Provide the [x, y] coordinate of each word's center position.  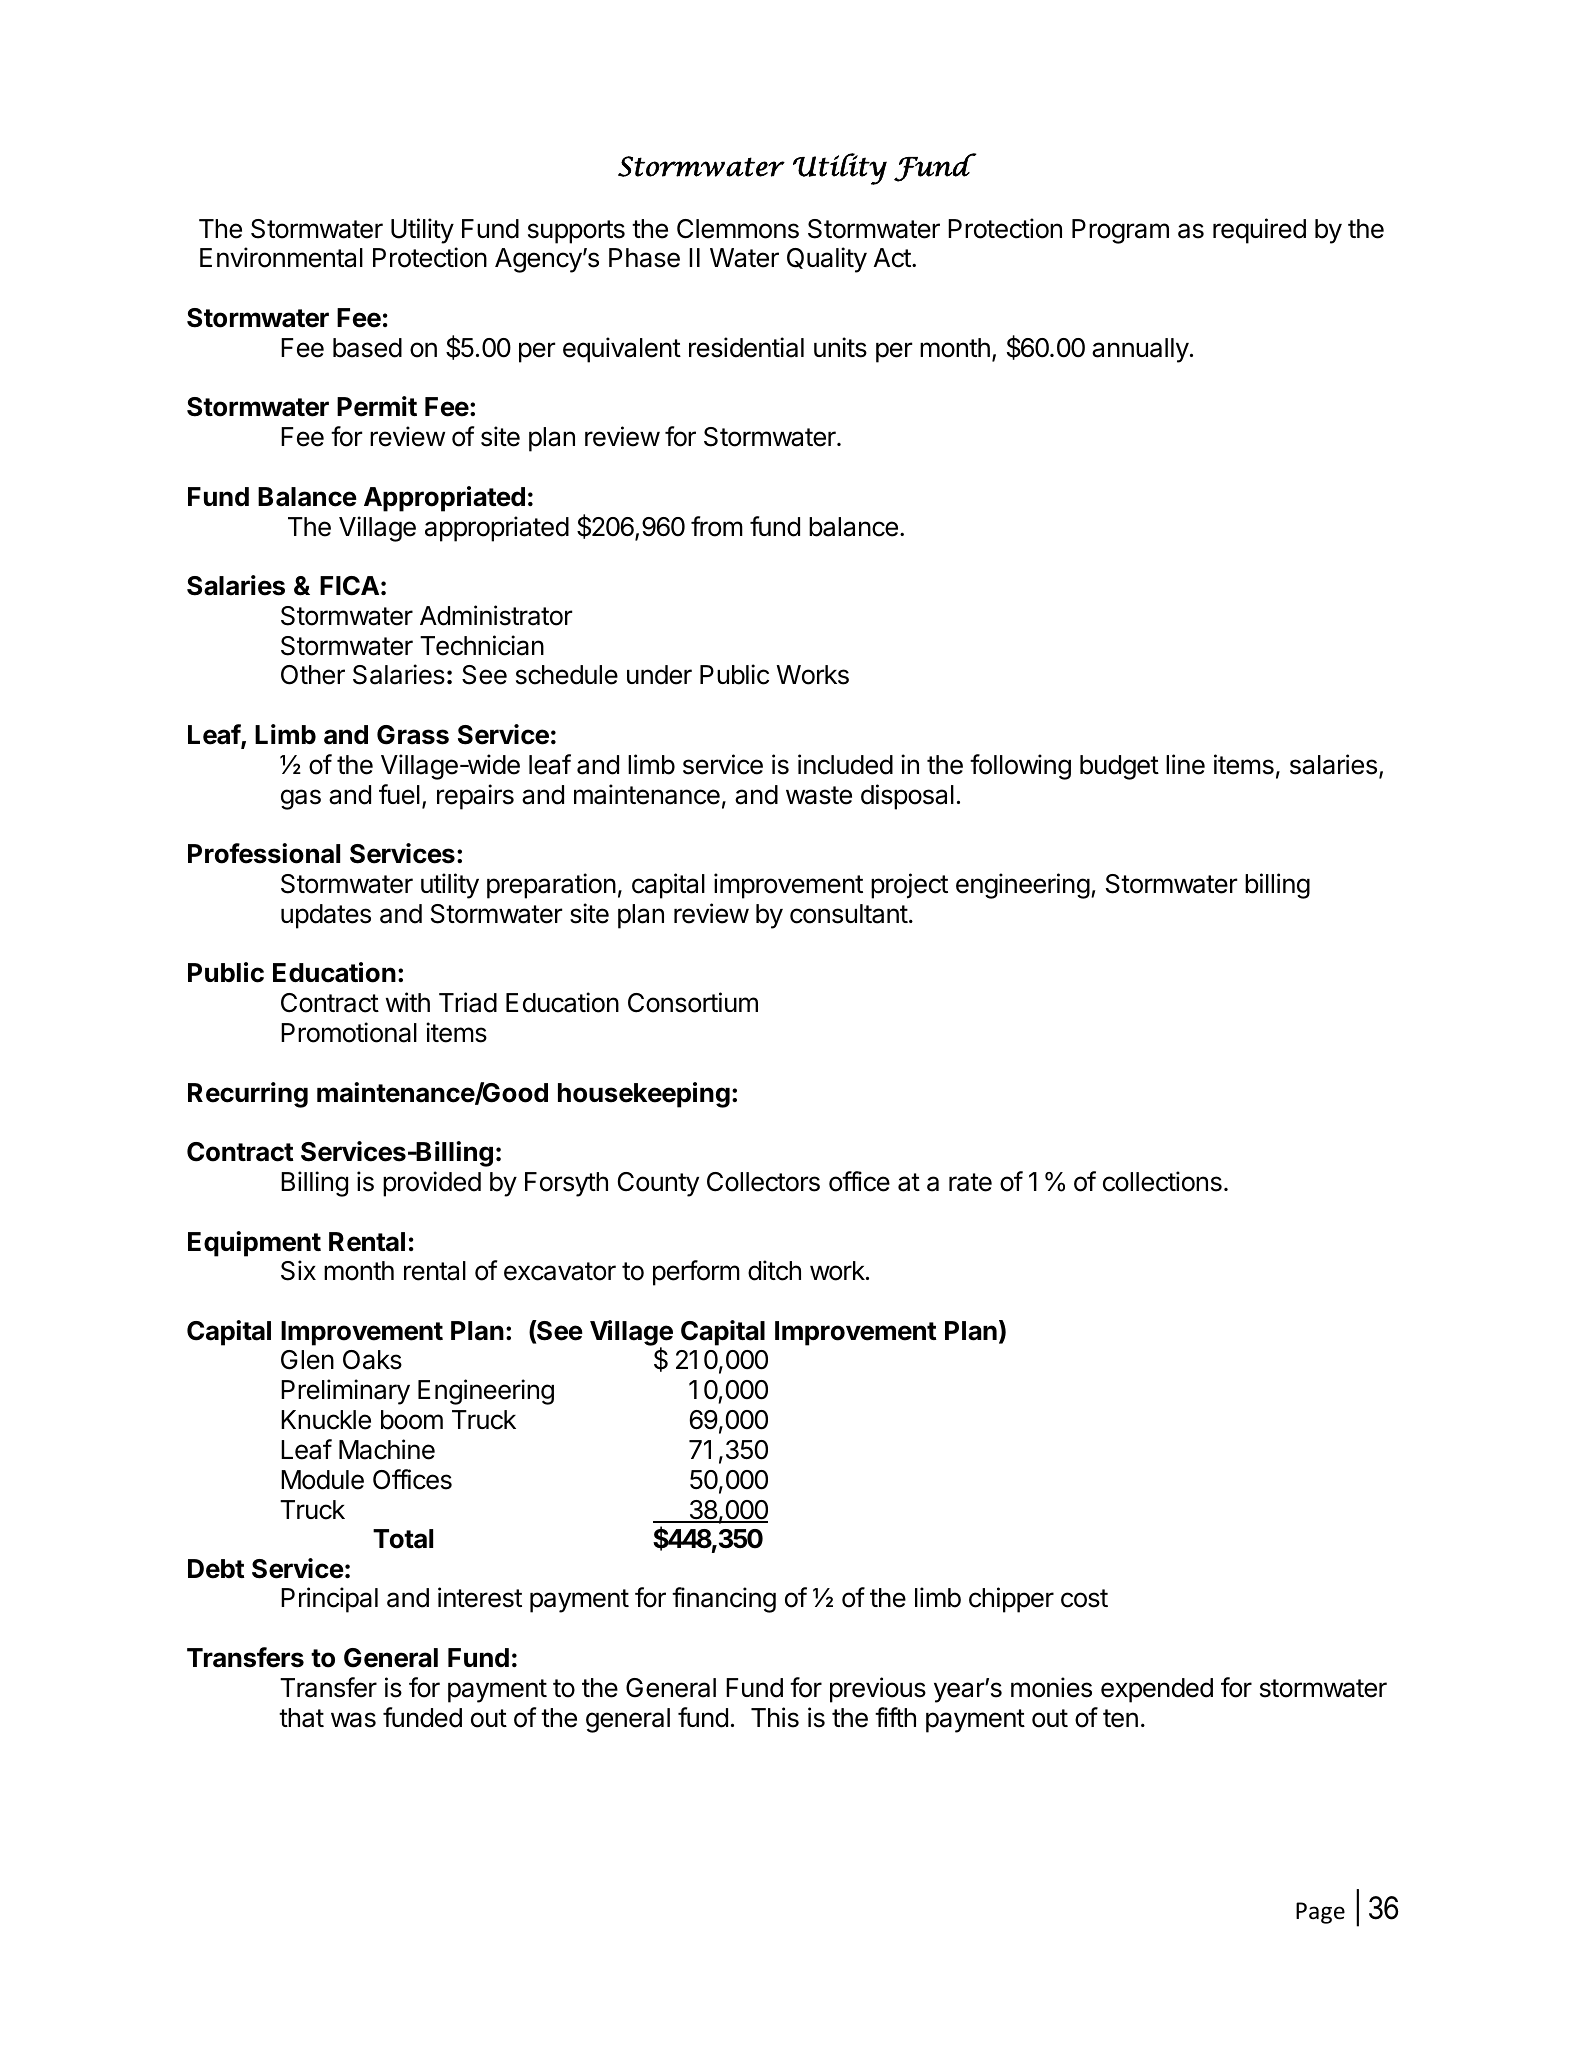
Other [313, 675]
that [301, 1718]
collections [1162, 1181]
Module [322, 1480]
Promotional [349, 1032]
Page [1320, 1913]
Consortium [693, 1002]
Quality [827, 260]
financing [724, 1600]
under [659, 675]
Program [1120, 231]
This [775, 1717]
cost [1084, 1598]
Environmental [281, 257]
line [1185, 764]
